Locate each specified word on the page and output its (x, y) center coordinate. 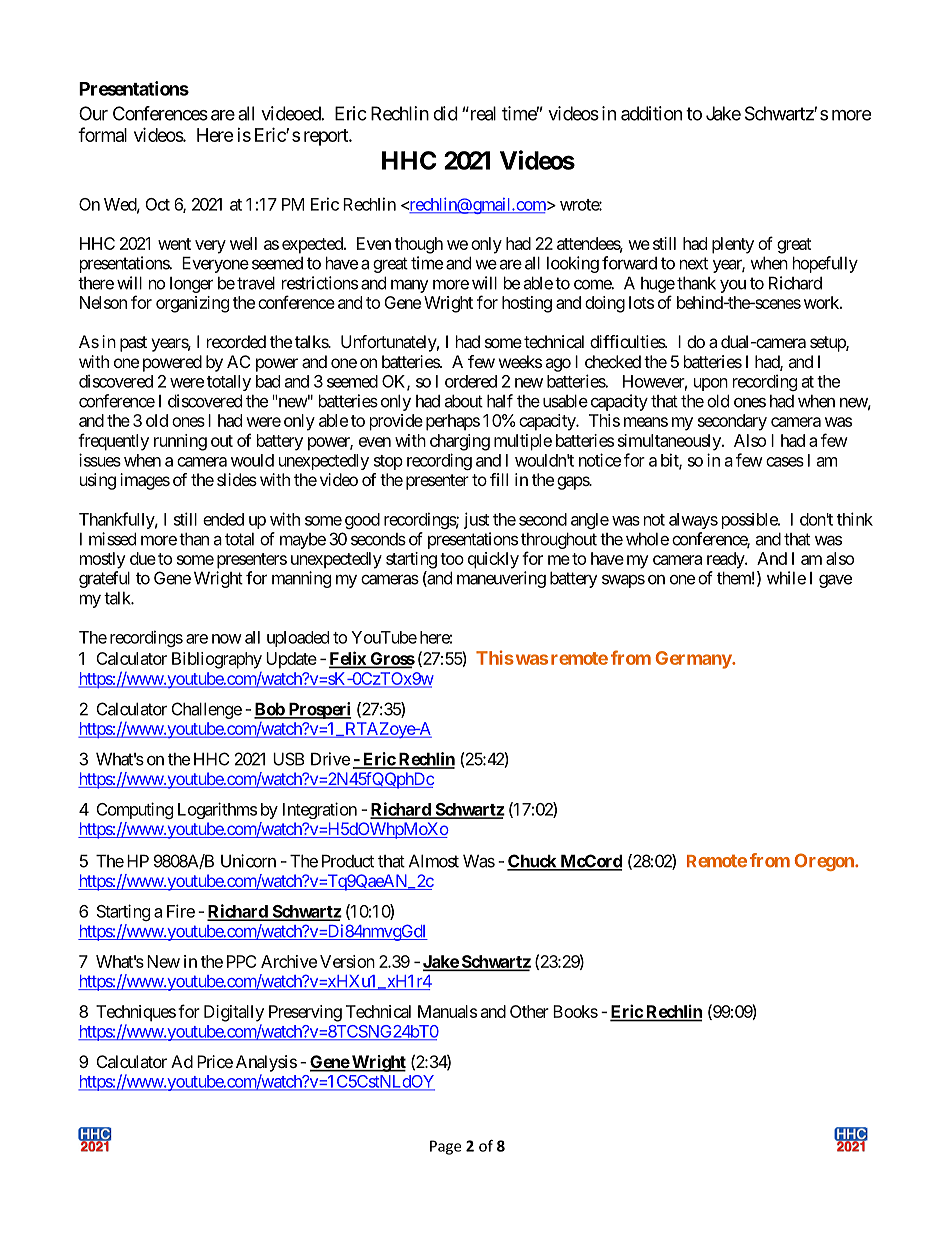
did (445, 113)
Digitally (234, 1013)
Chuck (532, 862)
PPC (241, 961)
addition (651, 113)
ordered (471, 381)
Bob (270, 710)
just (476, 520)
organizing (192, 304)
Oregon (825, 862)
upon (711, 384)
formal (102, 134)
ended (223, 519)
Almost (434, 861)
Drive (330, 759)
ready (726, 560)
